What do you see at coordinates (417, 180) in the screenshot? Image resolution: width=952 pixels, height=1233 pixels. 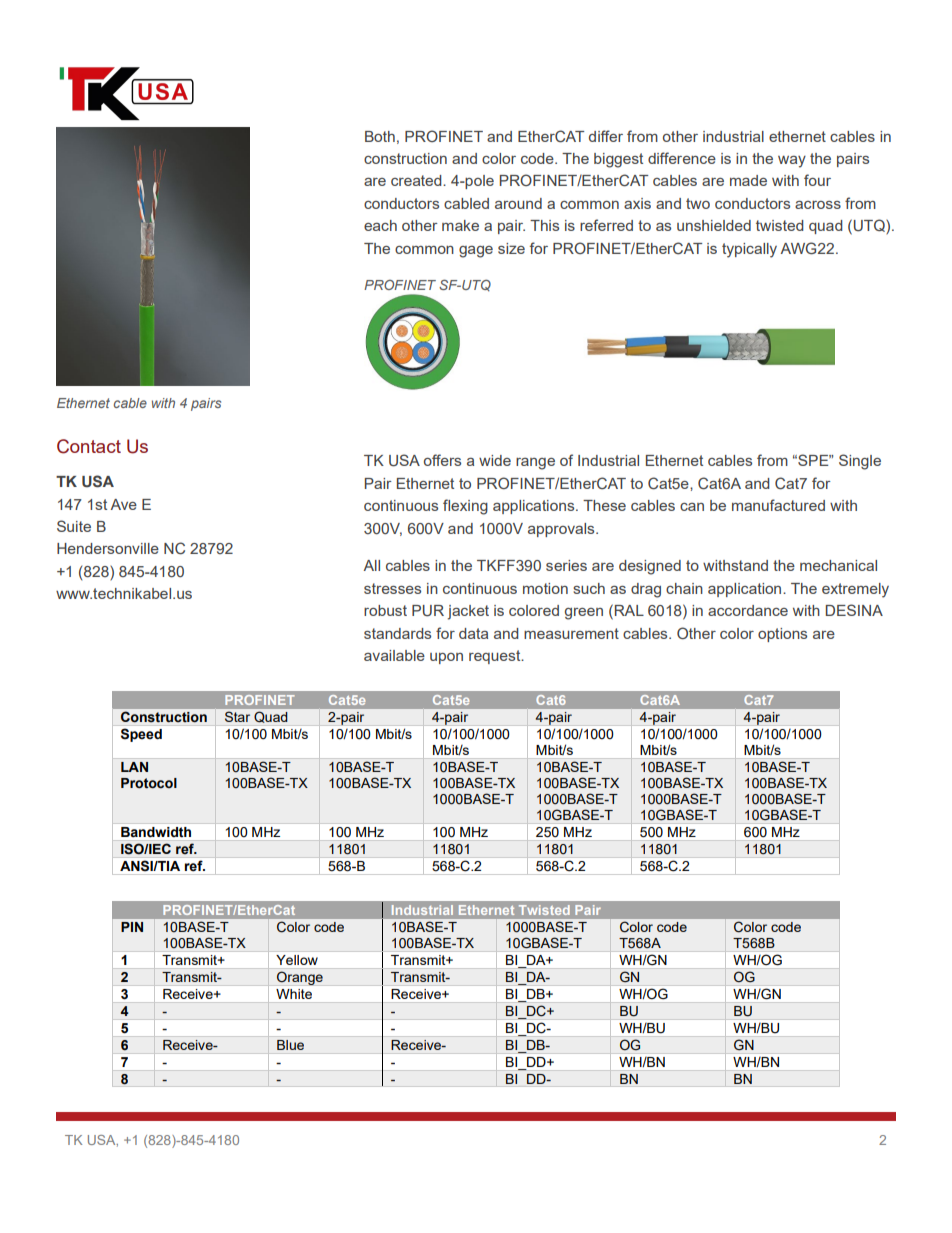 I see `created` at bounding box center [417, 180].
